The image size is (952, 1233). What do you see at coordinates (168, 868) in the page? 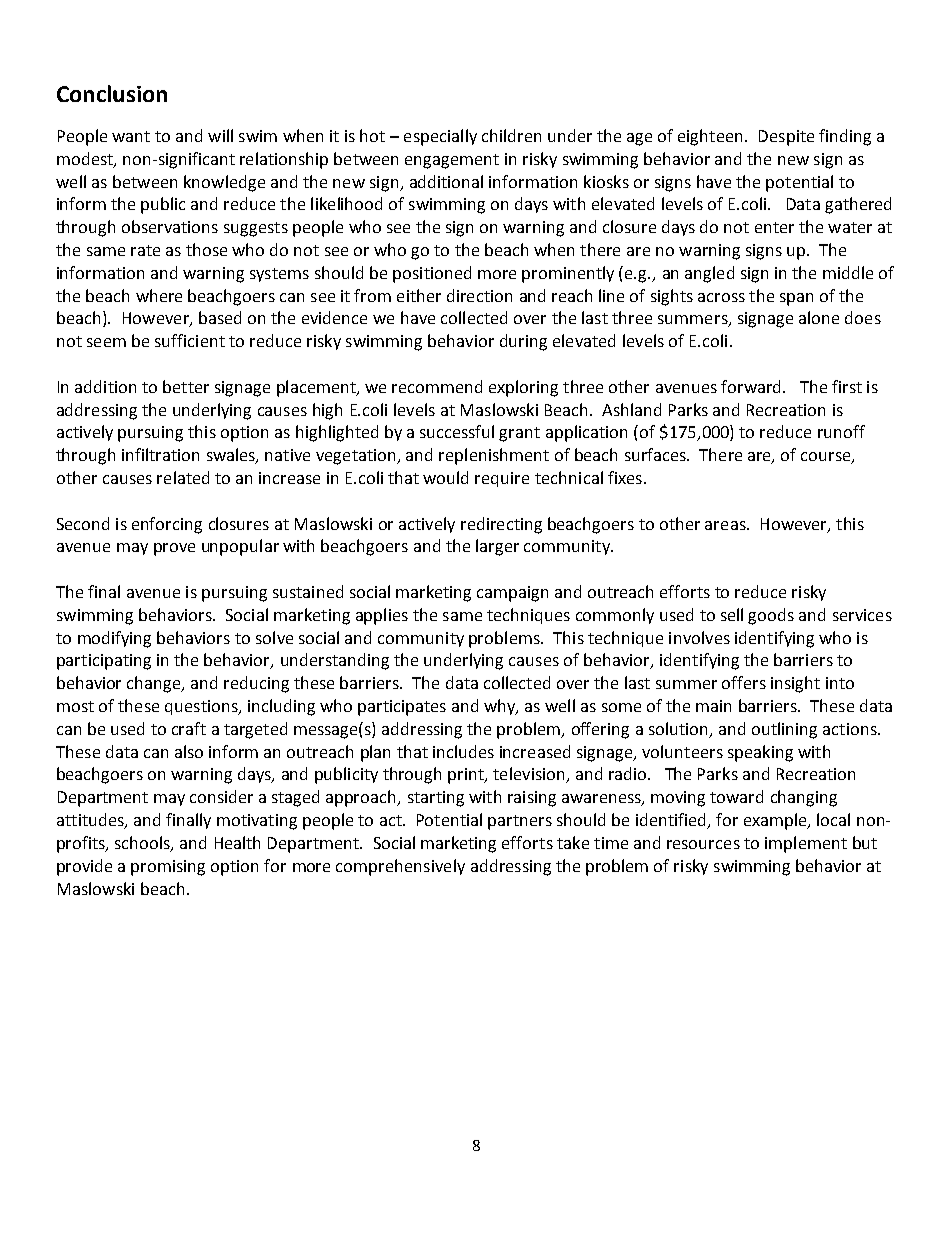
I see `promising` at bounding box center [168, 868].
